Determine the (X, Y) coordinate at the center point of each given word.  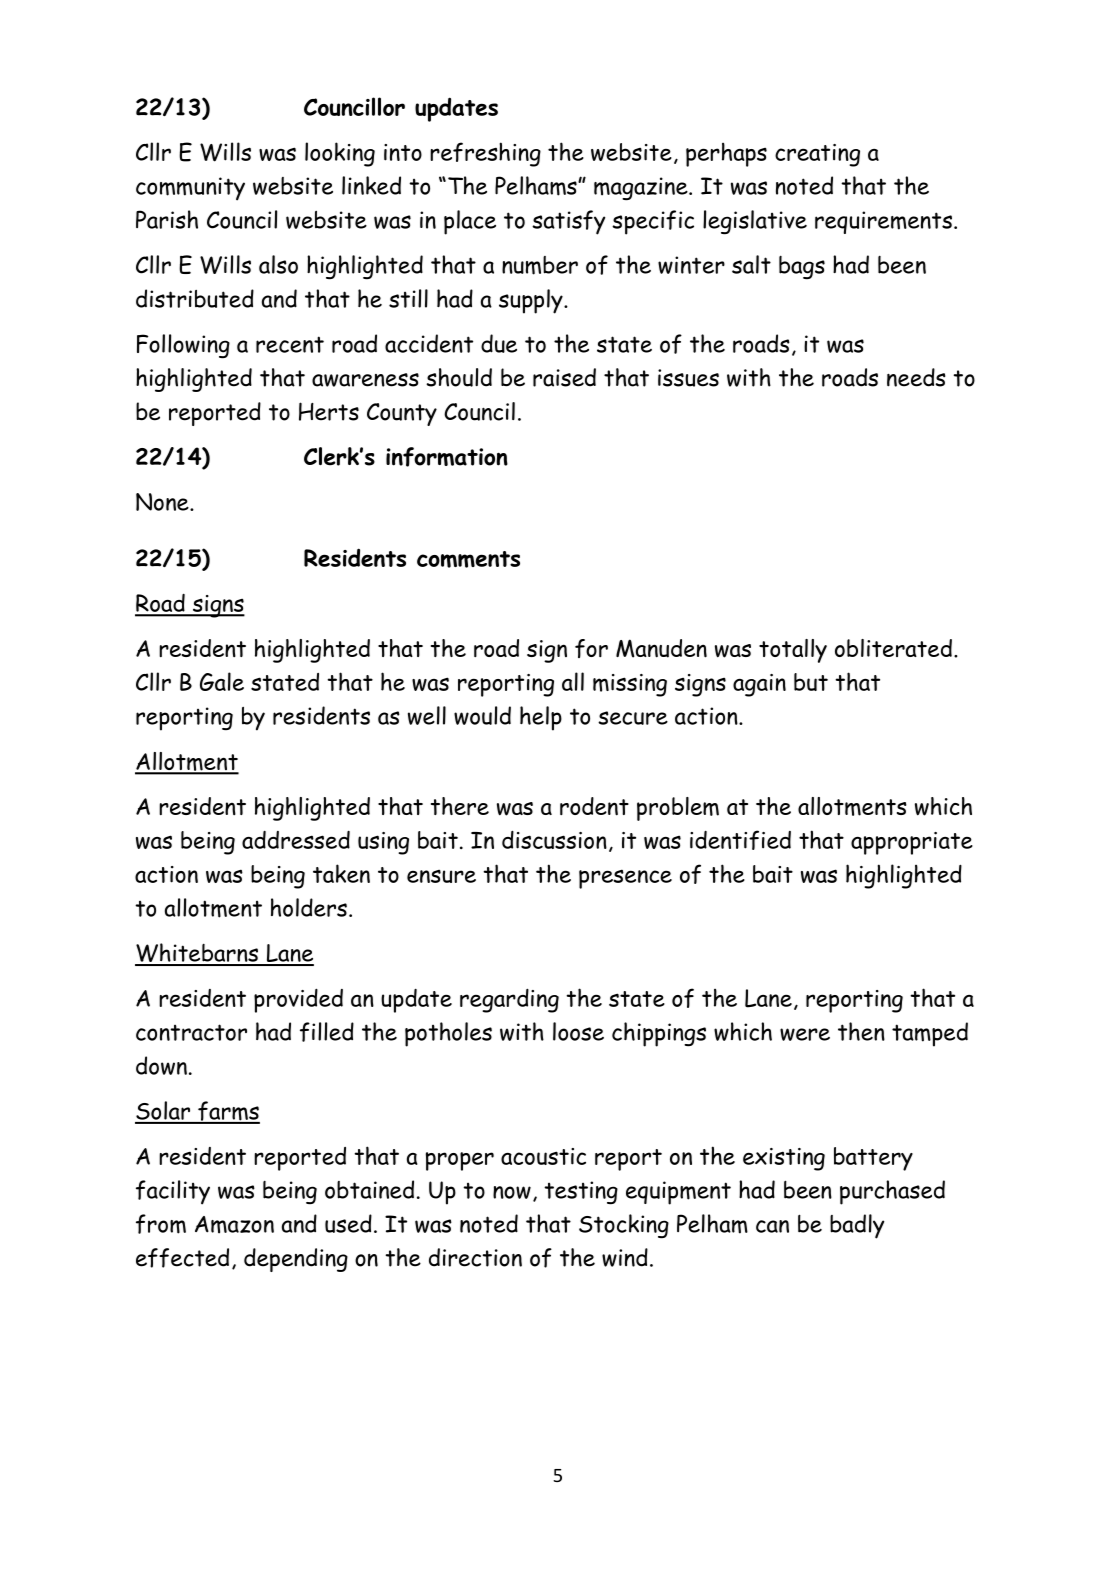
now (512, 1192)
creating (817, 155)
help (541, 718)
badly (857, 1226)
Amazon (234, 1225)
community (190, 189)
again (759, 685)
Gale (222, 681)
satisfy (568, 222)
